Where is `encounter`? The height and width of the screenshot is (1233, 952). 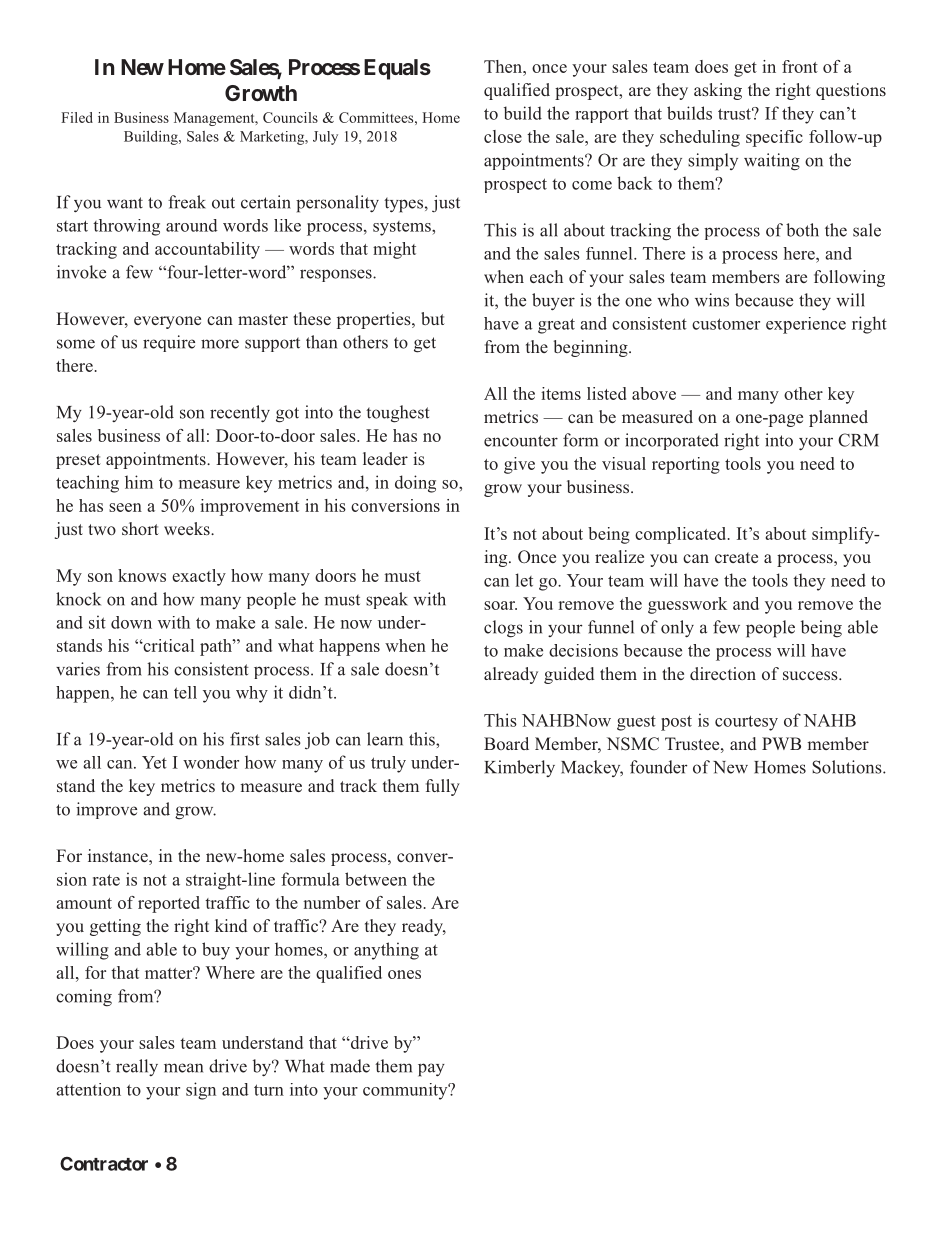 encounter is located at coordinates (521, 441).
